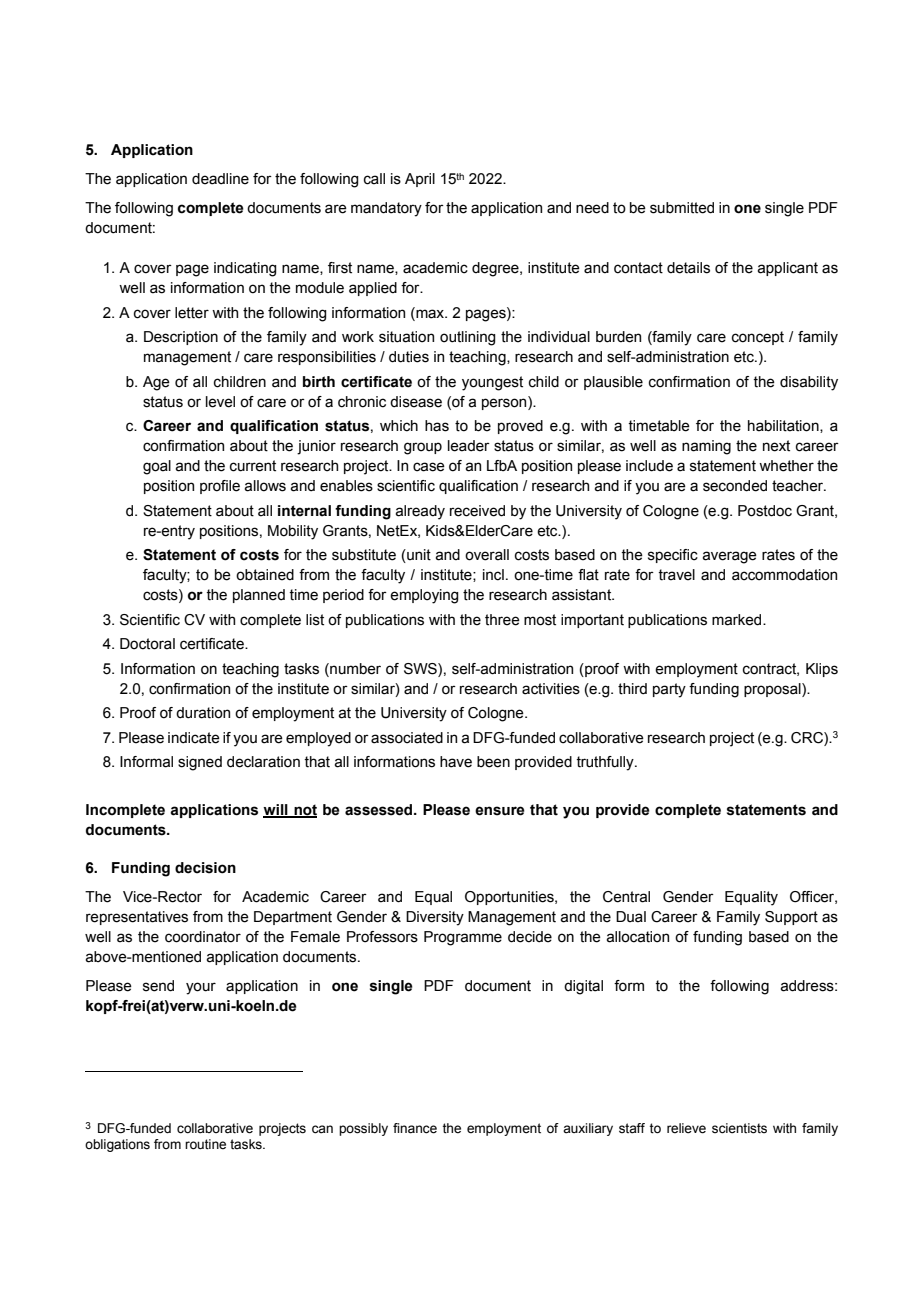 The image size is (924, 1308). I want to click on Doctoral, so click(147, 644).
